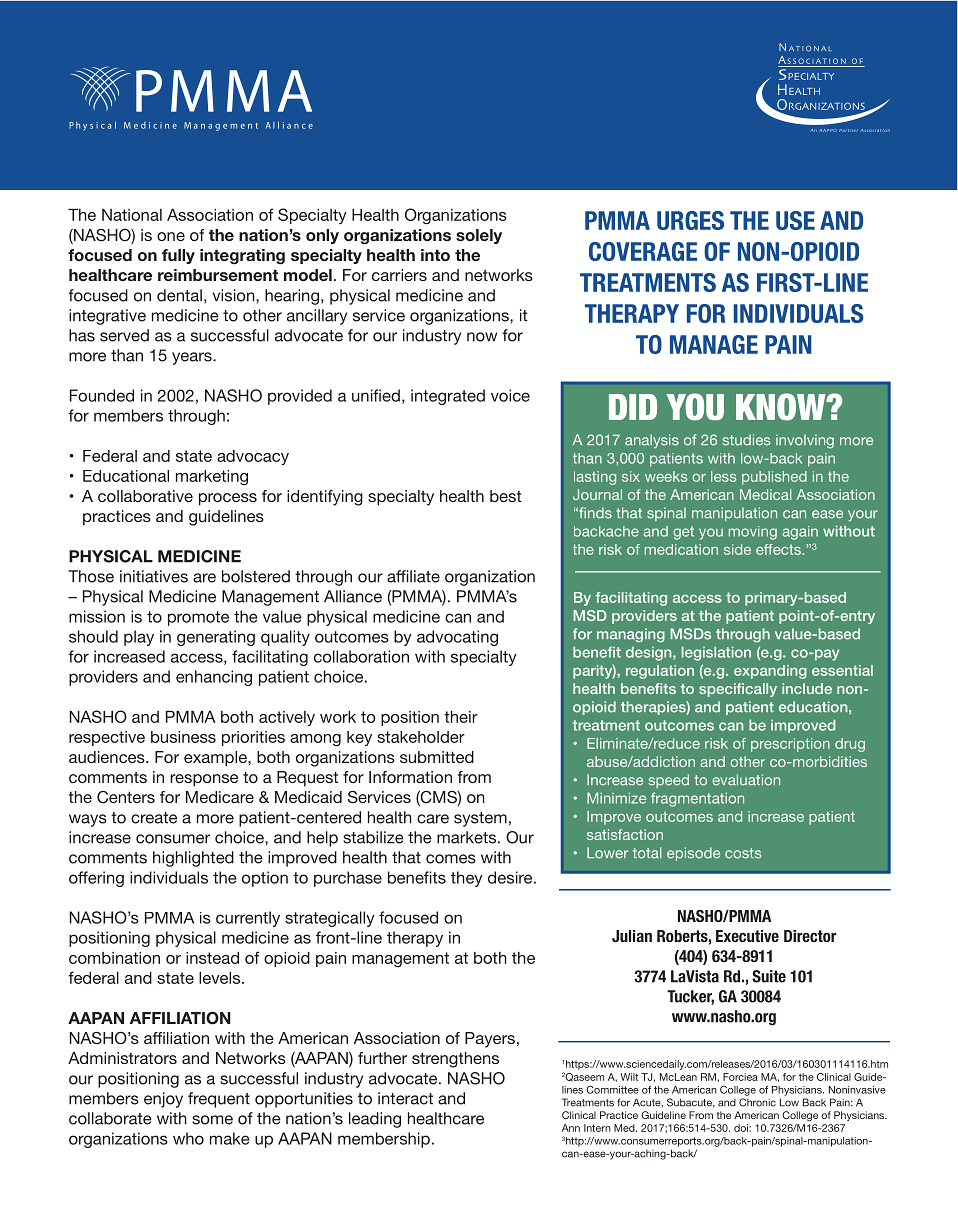  I want to click on initiatives, so click(154, 576).
